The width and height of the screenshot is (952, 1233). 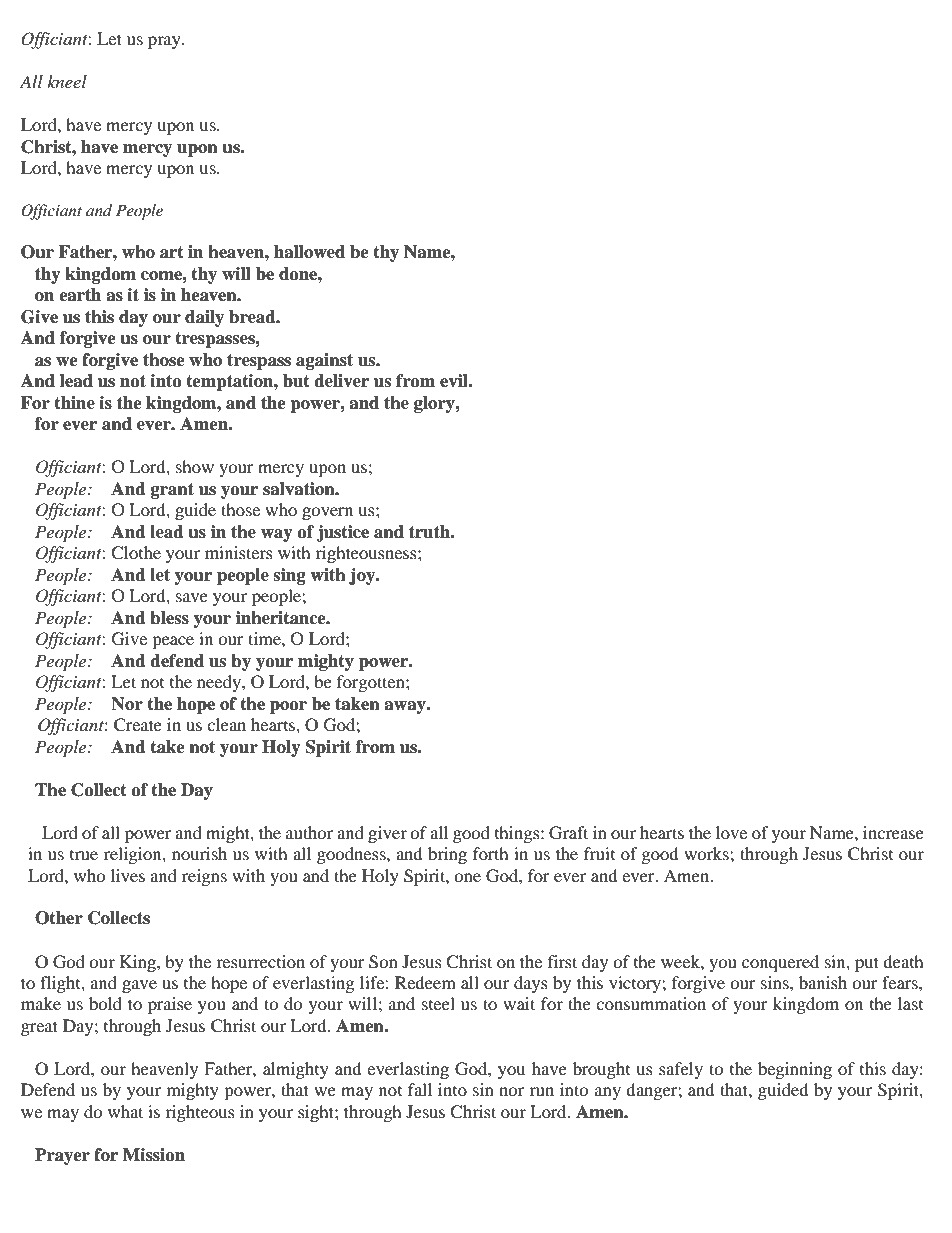 What do you see at coordinates (324, 361) in the screenshot?
I see `against` at bounding box center [324, 361].
